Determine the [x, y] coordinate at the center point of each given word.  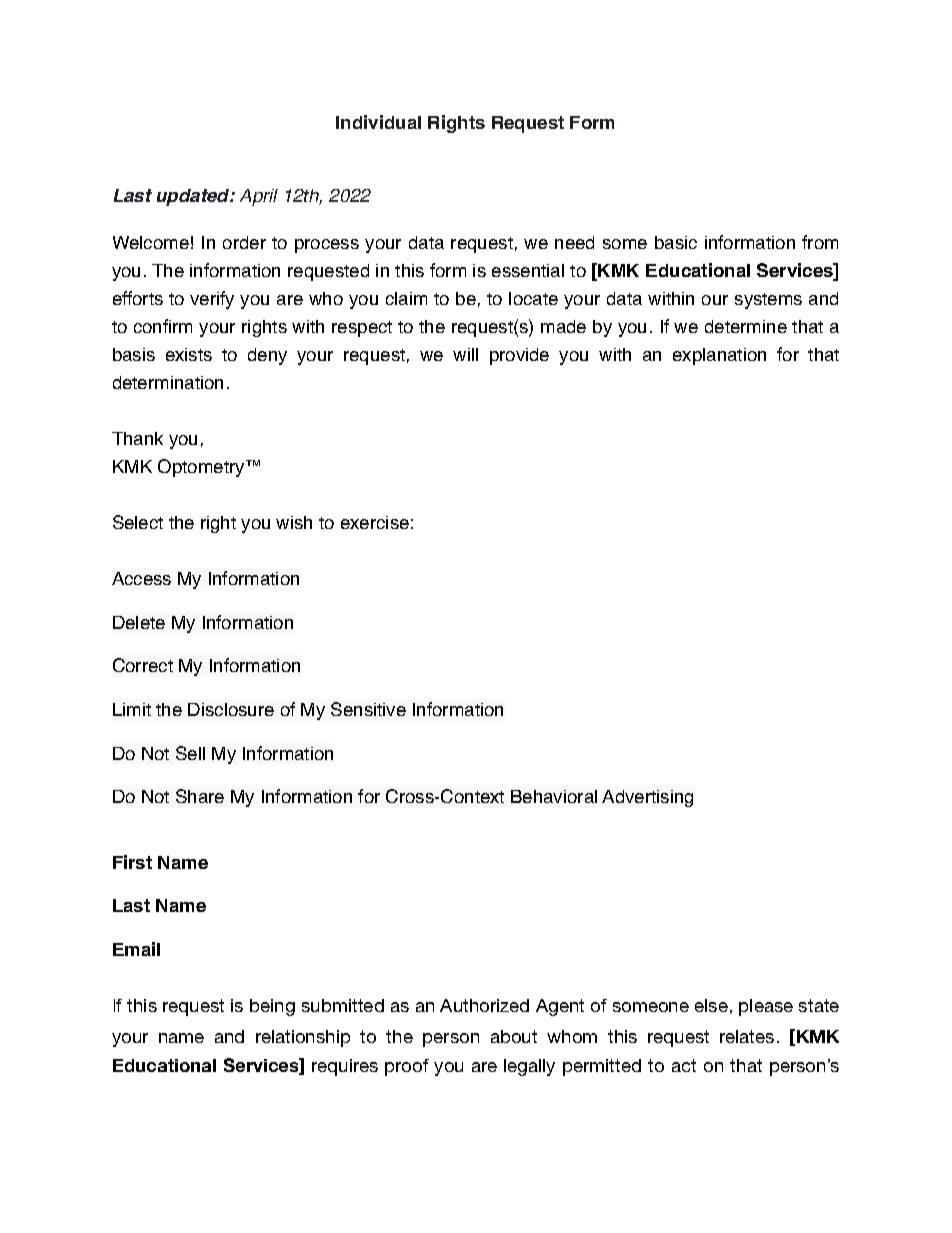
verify [212, 300]
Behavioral [554, 796]
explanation [719, 356]
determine [746, 326]
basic [676, 242]
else [711, 1005]
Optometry [202, 468]
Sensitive [368, 709]
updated [194, 197]
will [465, 354]
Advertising [647, 798]
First [132, 862]
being [272, 1007]
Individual [378, 122]
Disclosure [231, 709]
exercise [375, 522]
